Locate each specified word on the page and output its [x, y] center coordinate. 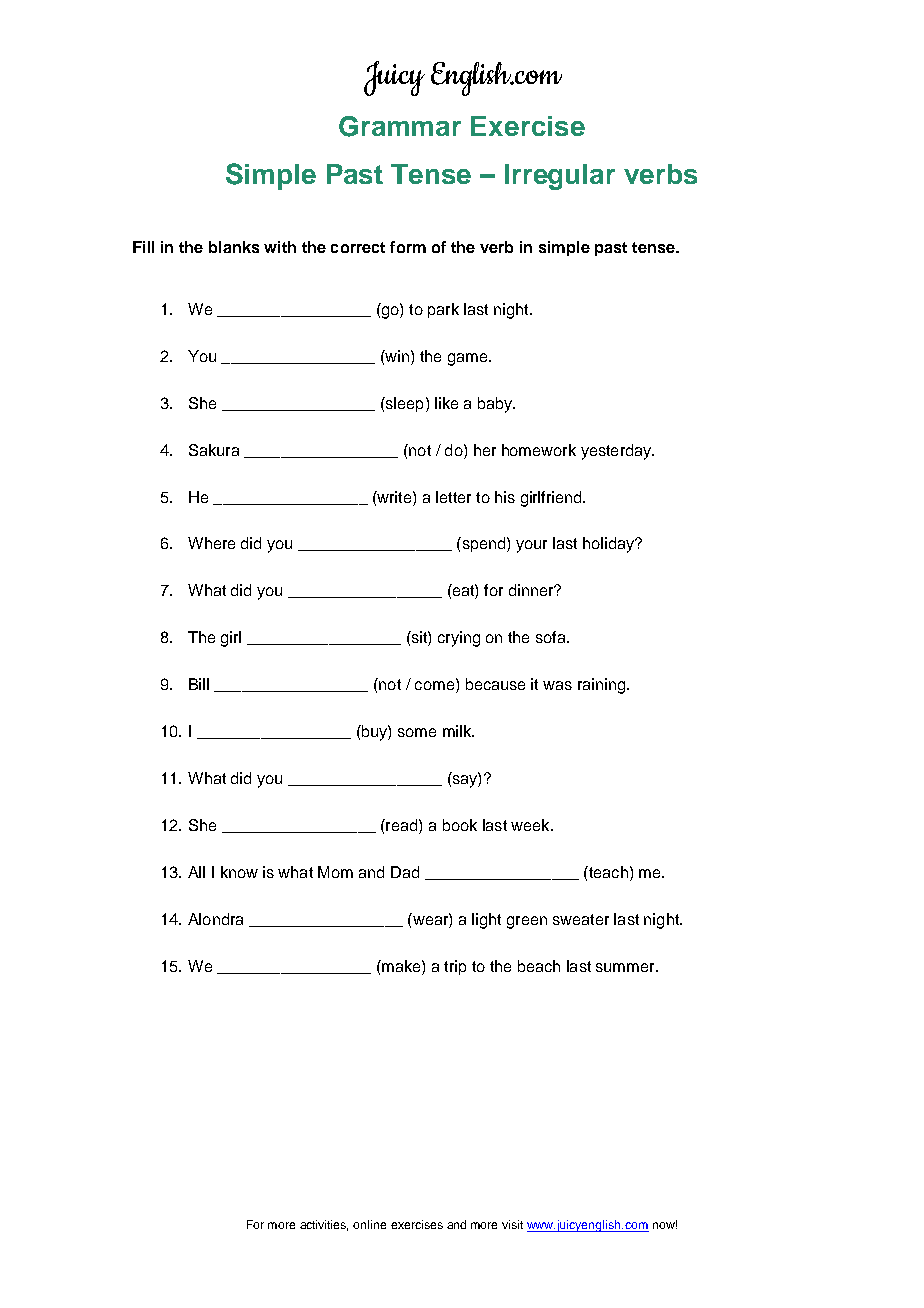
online [369, 1224]
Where [211, 543]
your [531, 546]
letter [453, 497]
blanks [234, 247]
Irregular [560, 177]
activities [324, 1225]
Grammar [400, 126]
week [531, 825]
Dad [405, 872]
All [196, 872]
